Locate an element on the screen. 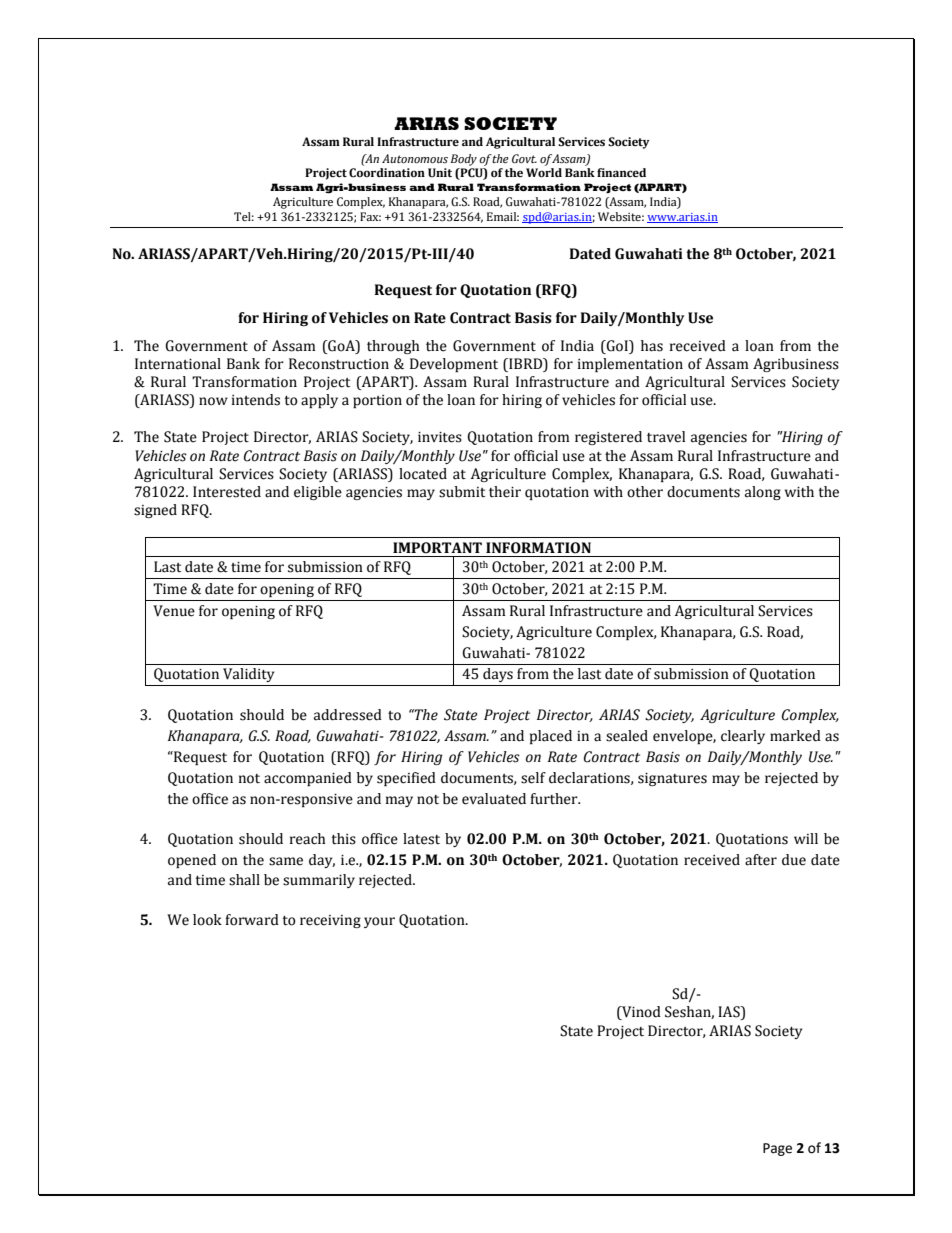  placed is located at coordinates (551, 737).
